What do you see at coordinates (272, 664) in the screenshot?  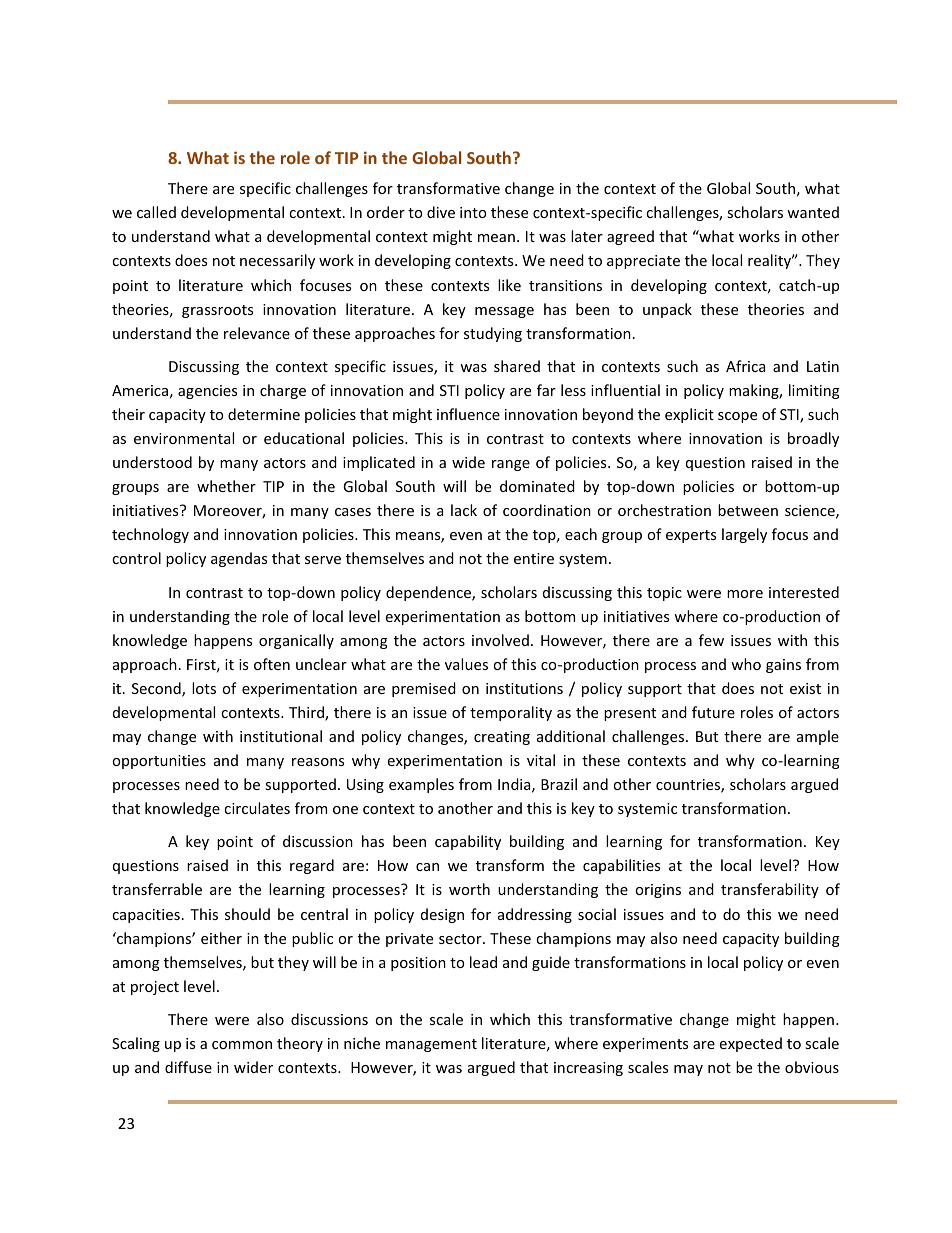 I see `often` at bounding box center [272, 664].
